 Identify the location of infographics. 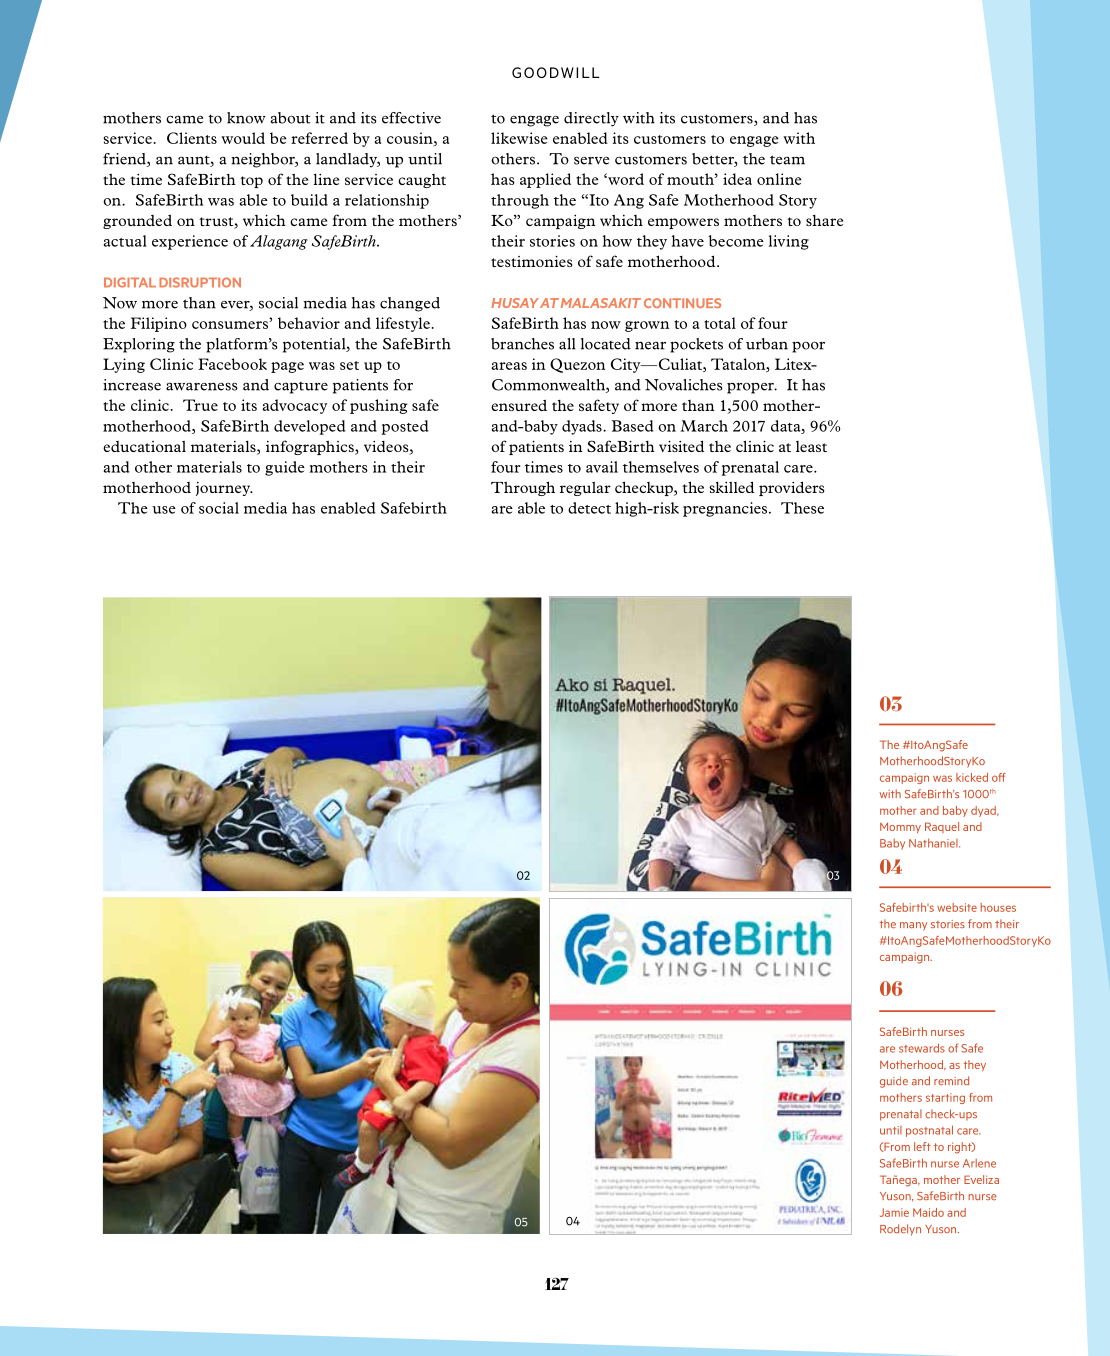
(311, 447).
